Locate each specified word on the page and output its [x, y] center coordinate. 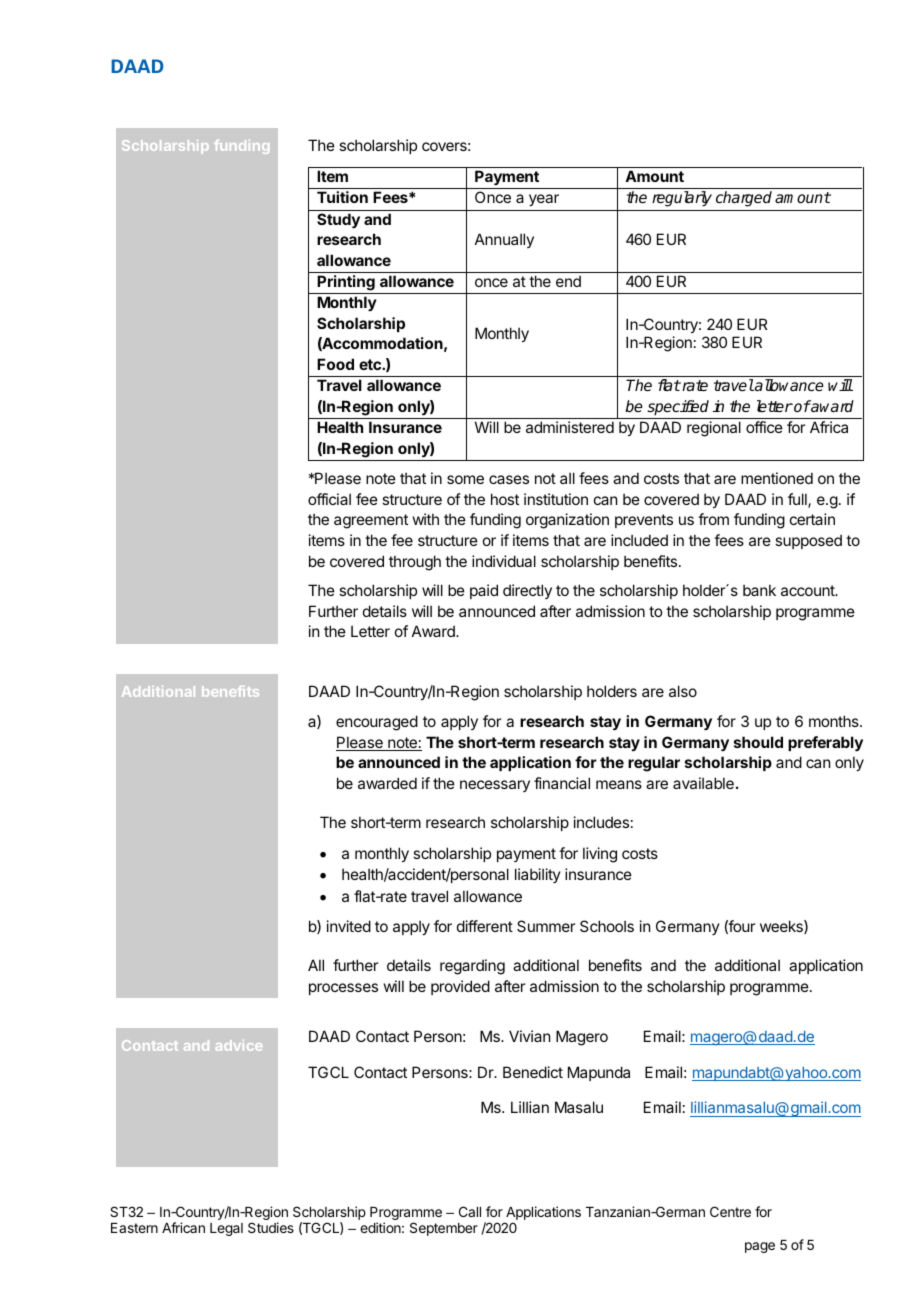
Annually [504, 240]
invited [349, 926]
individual [504, 561]
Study [338, 221]
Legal [226, 1229]
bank [759, 590]
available [703, 783]
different [485, 926]
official [329, 499]
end [568, 281]
